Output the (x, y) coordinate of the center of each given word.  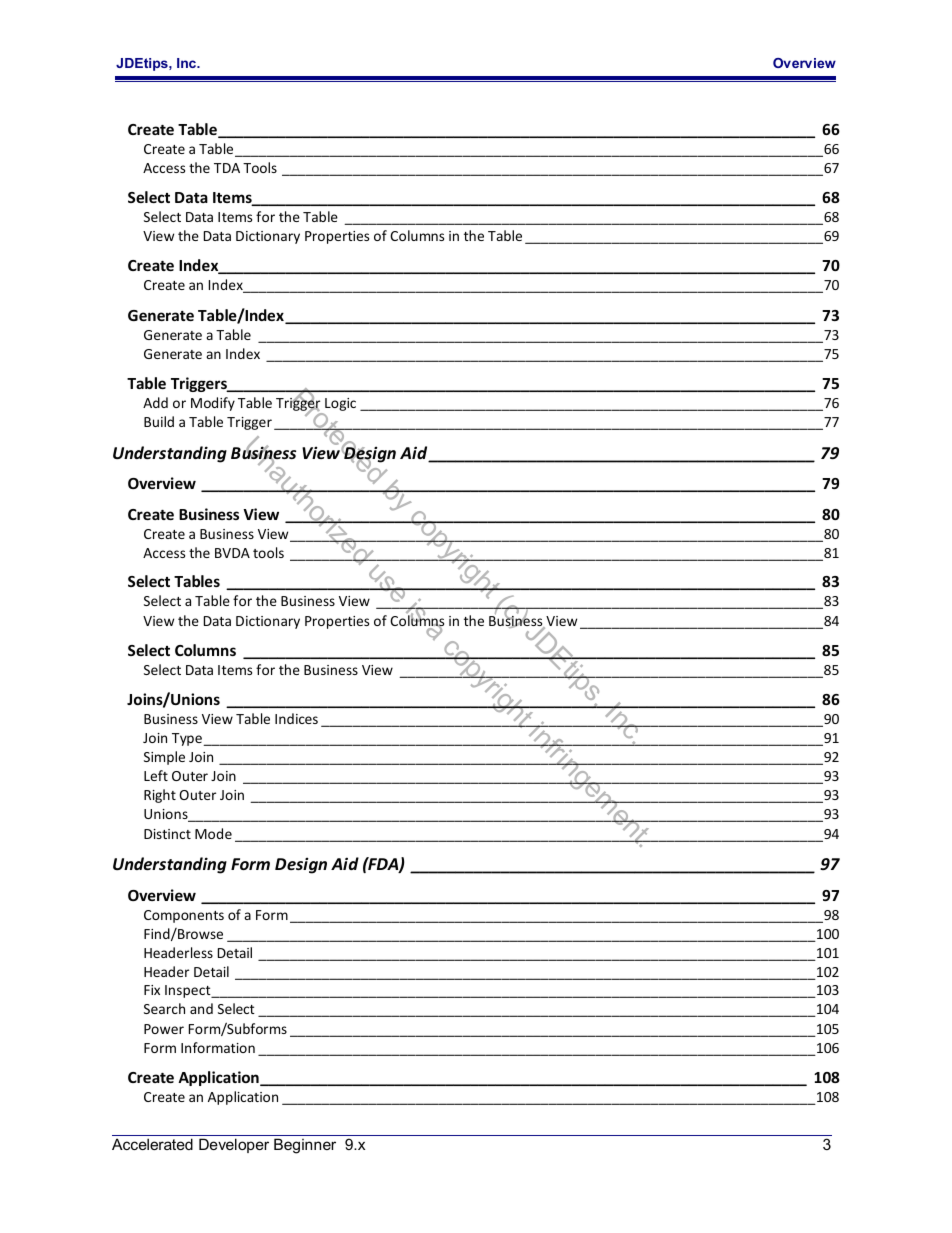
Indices (296, 718)
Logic (339, 406)
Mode (213, 833)
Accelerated (152, 1144)
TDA (227, 168)
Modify (213, 404)
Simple (164, 758)
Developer (234, 1145)
